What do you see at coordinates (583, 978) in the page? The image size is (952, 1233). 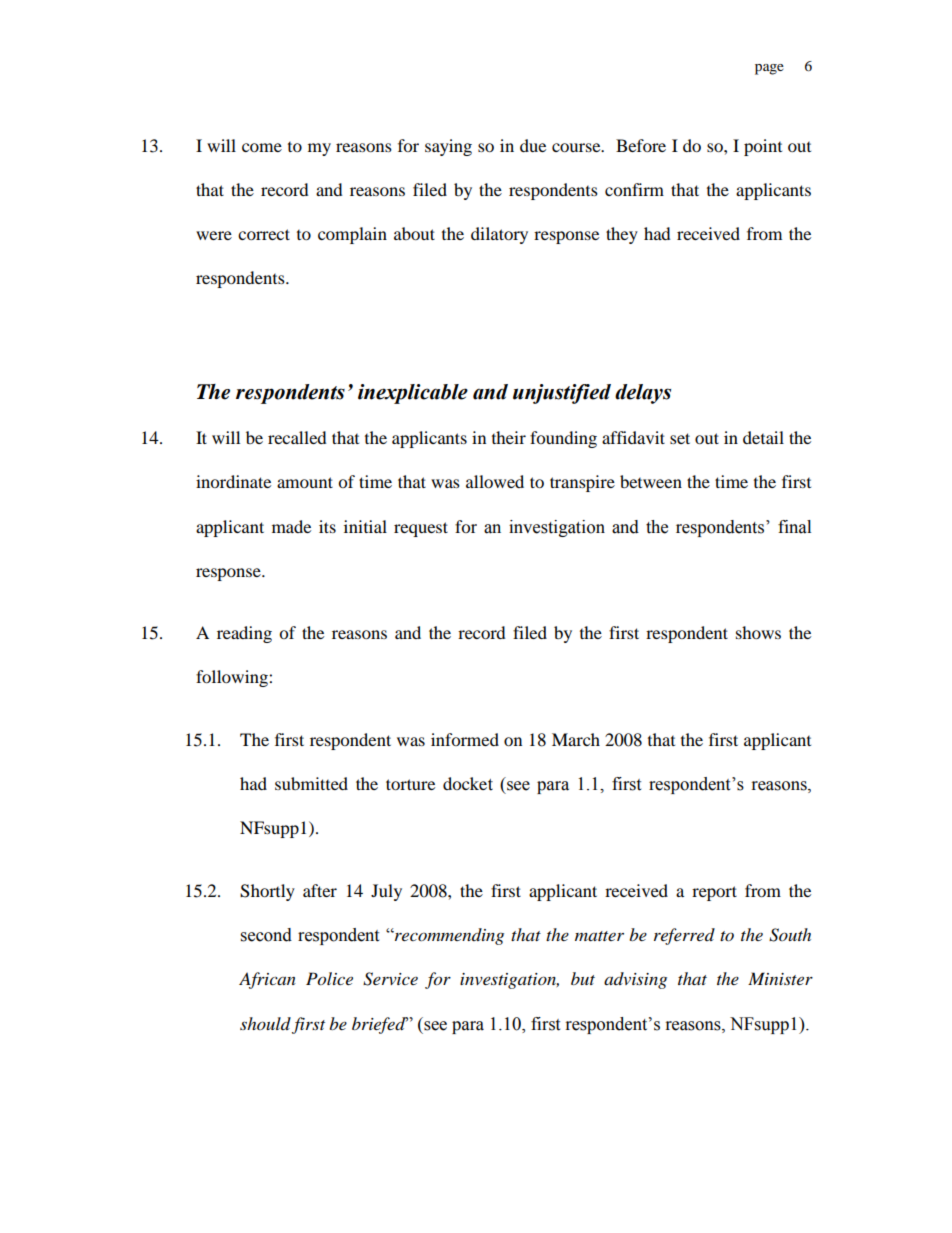 I see `but` at bounding box center [583, 978].
